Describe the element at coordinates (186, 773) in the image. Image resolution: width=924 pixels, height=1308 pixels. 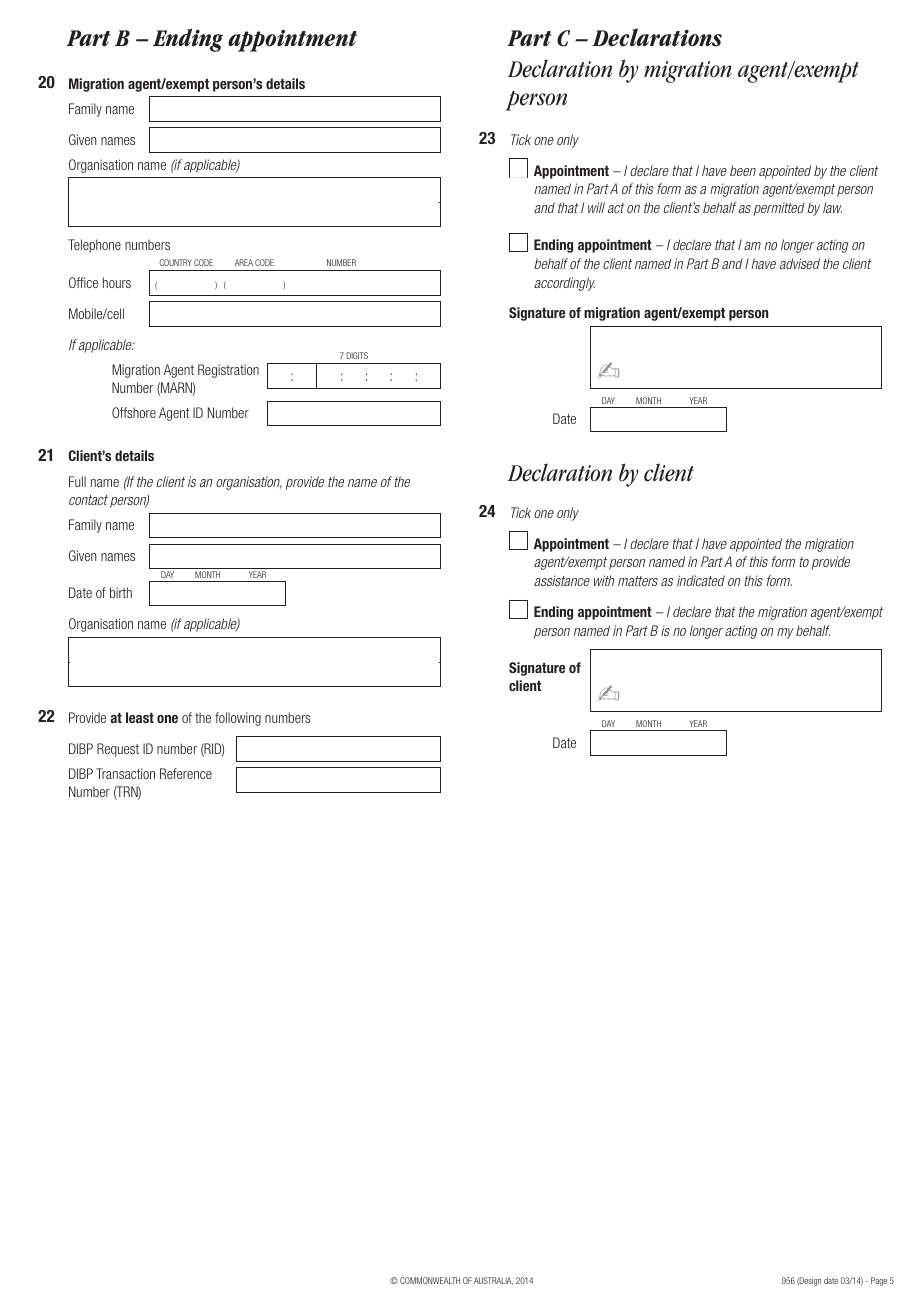
I see `Reference` at that location.
